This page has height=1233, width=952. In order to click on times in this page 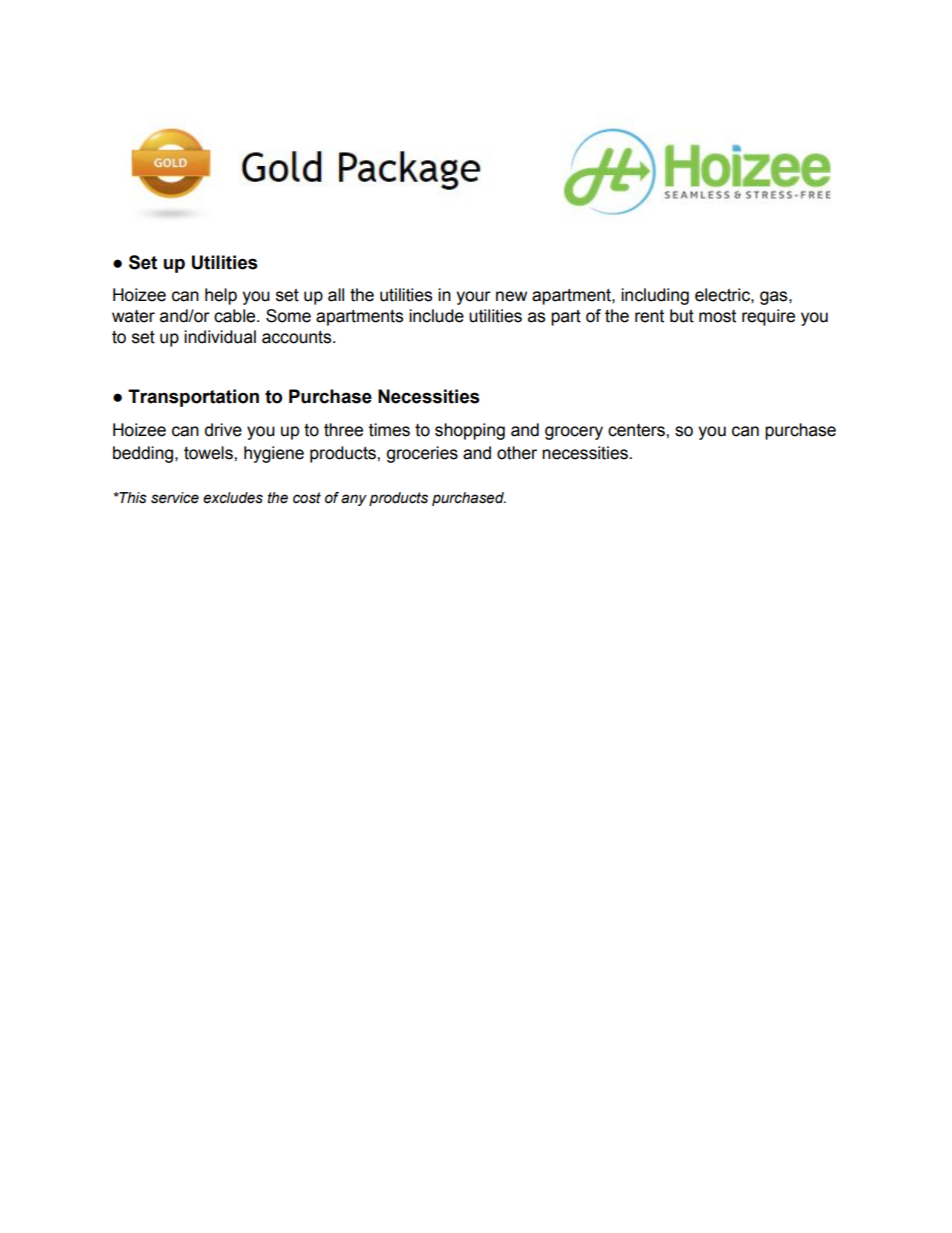, I will do `click(389, 430)`.
